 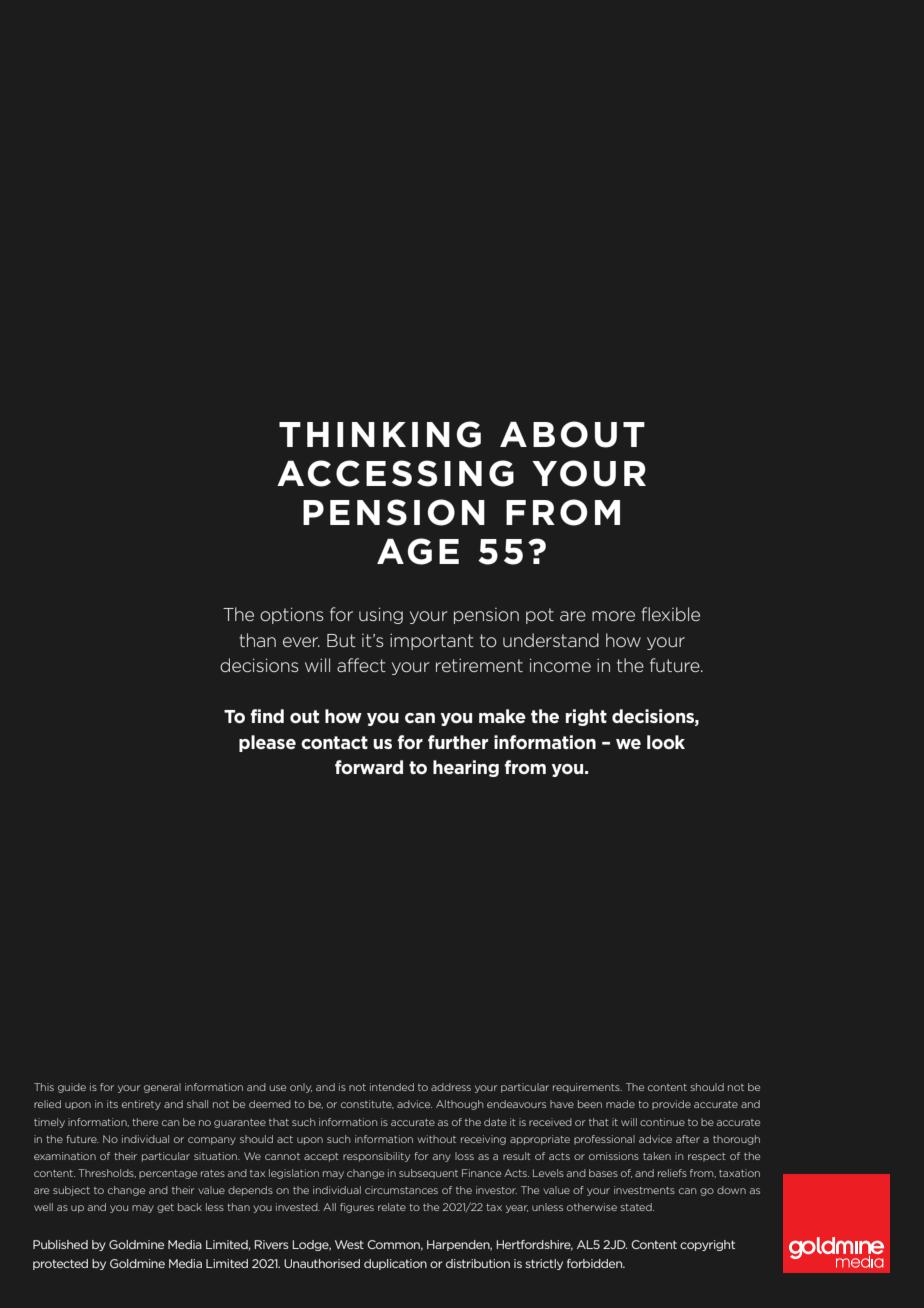 What do you see at coordinates (587, 1088) in the screenshot?
I see `requirements` at bounding box center [587, 1088].
